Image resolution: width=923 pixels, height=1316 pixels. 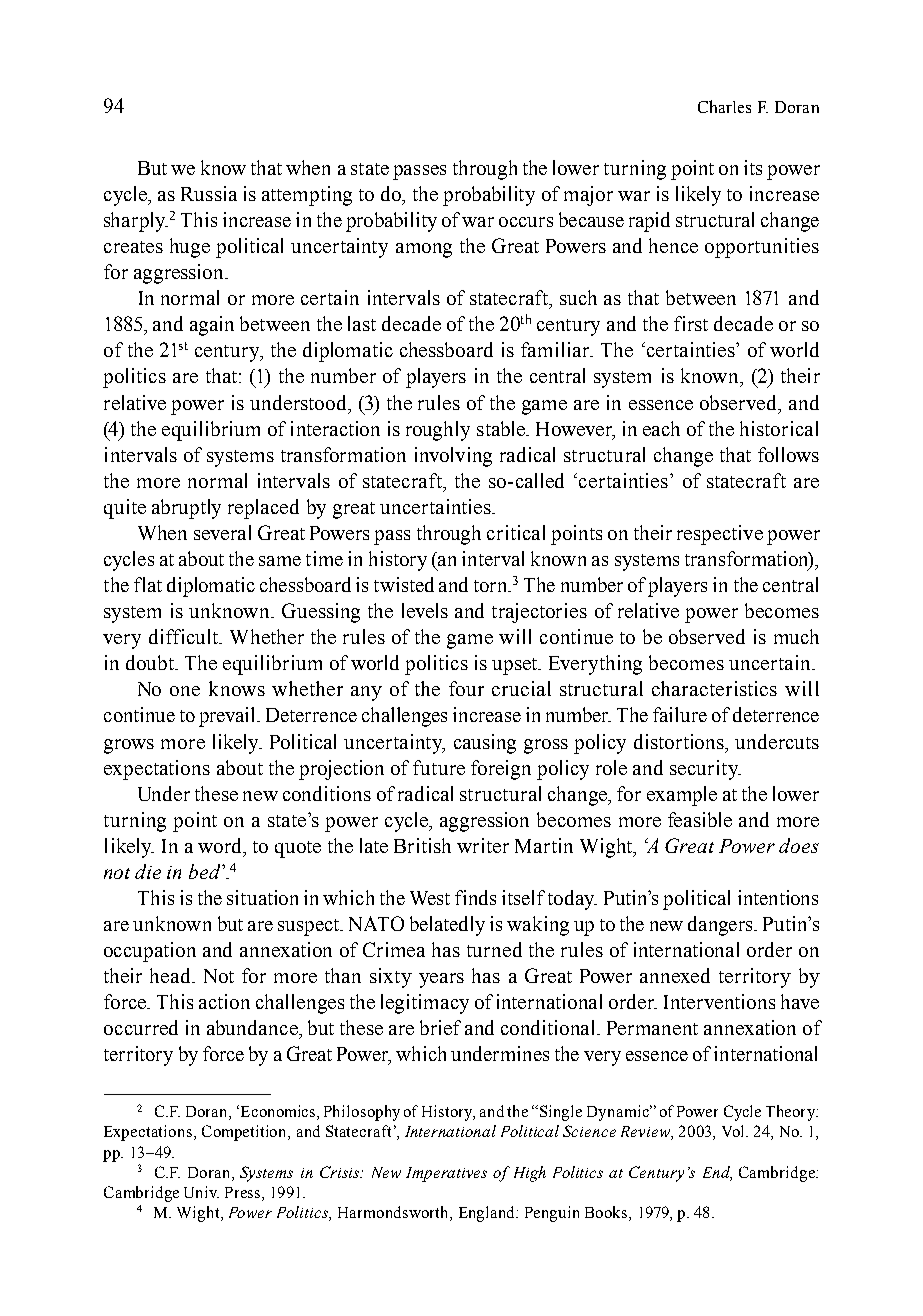 What do you see at coordinates (483, 845) in the screenshot?
I see `writer` at bounding box center [483, 845].
